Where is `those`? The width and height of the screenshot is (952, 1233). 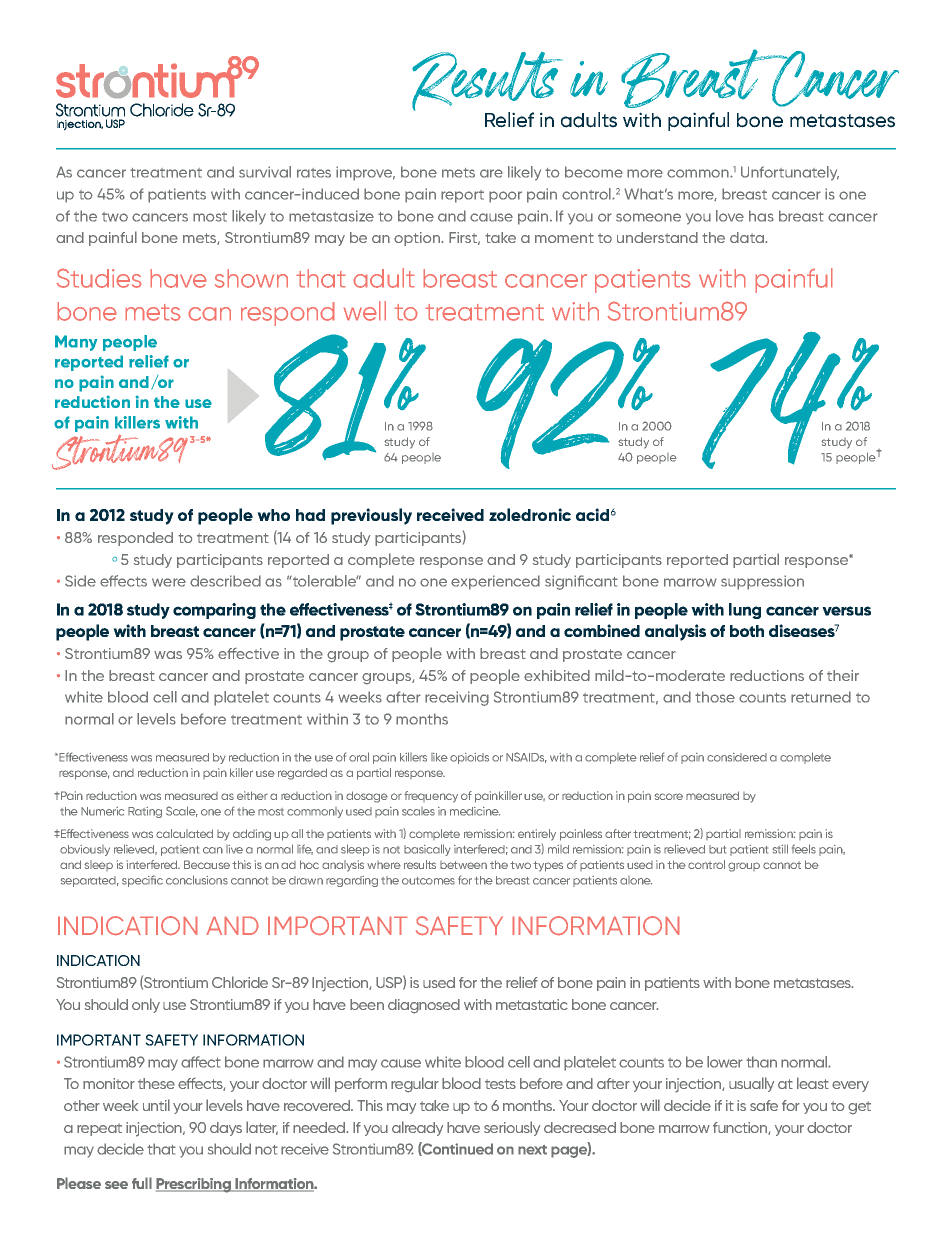 those is located at coordinates (715, 697).
